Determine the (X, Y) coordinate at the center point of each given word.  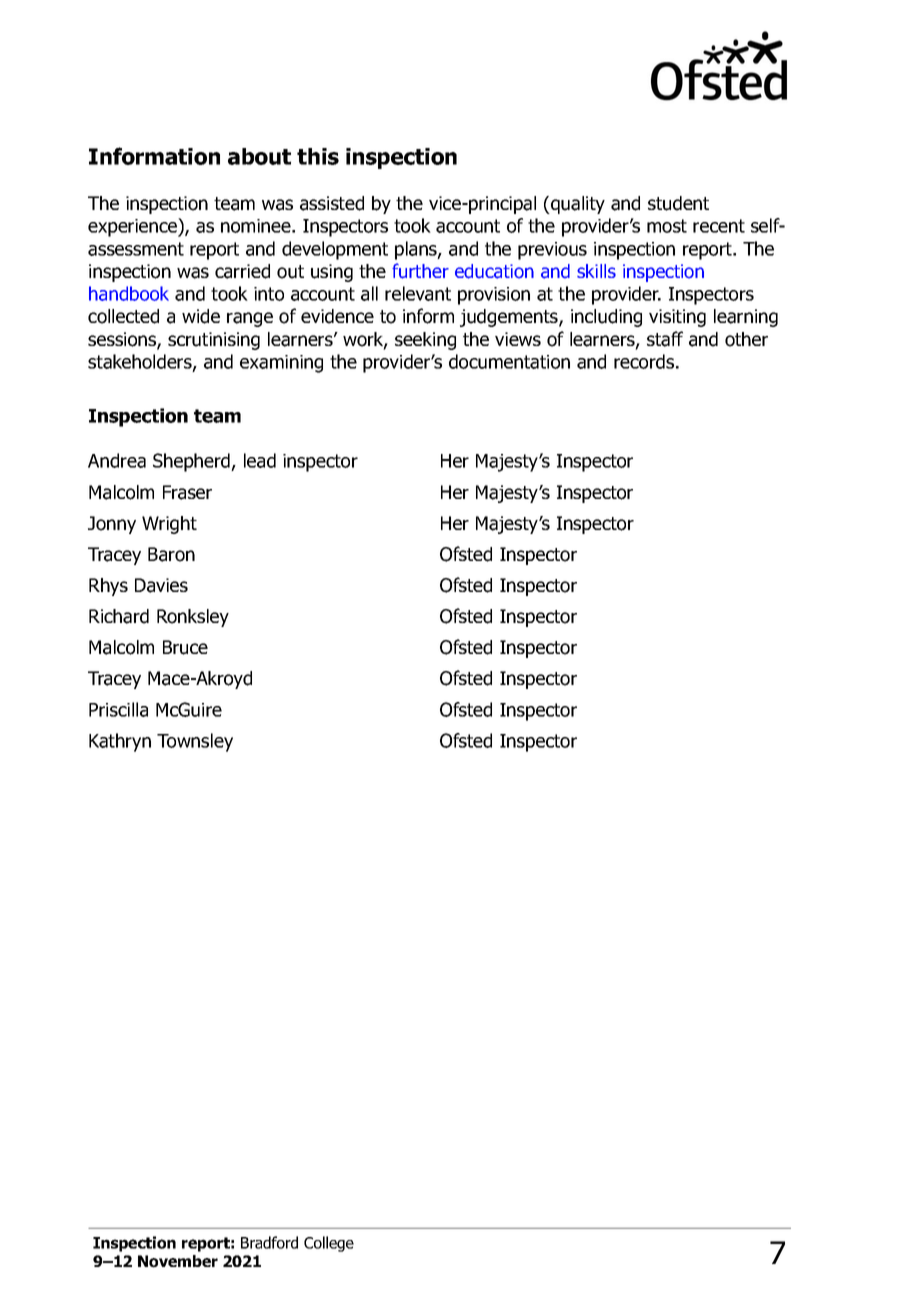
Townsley (195, 742)
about (259, 156)
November (178, 1261)
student (678, 203)
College (329, 1244)
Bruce (185, 647)
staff (665, 339)
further (420, 271)
